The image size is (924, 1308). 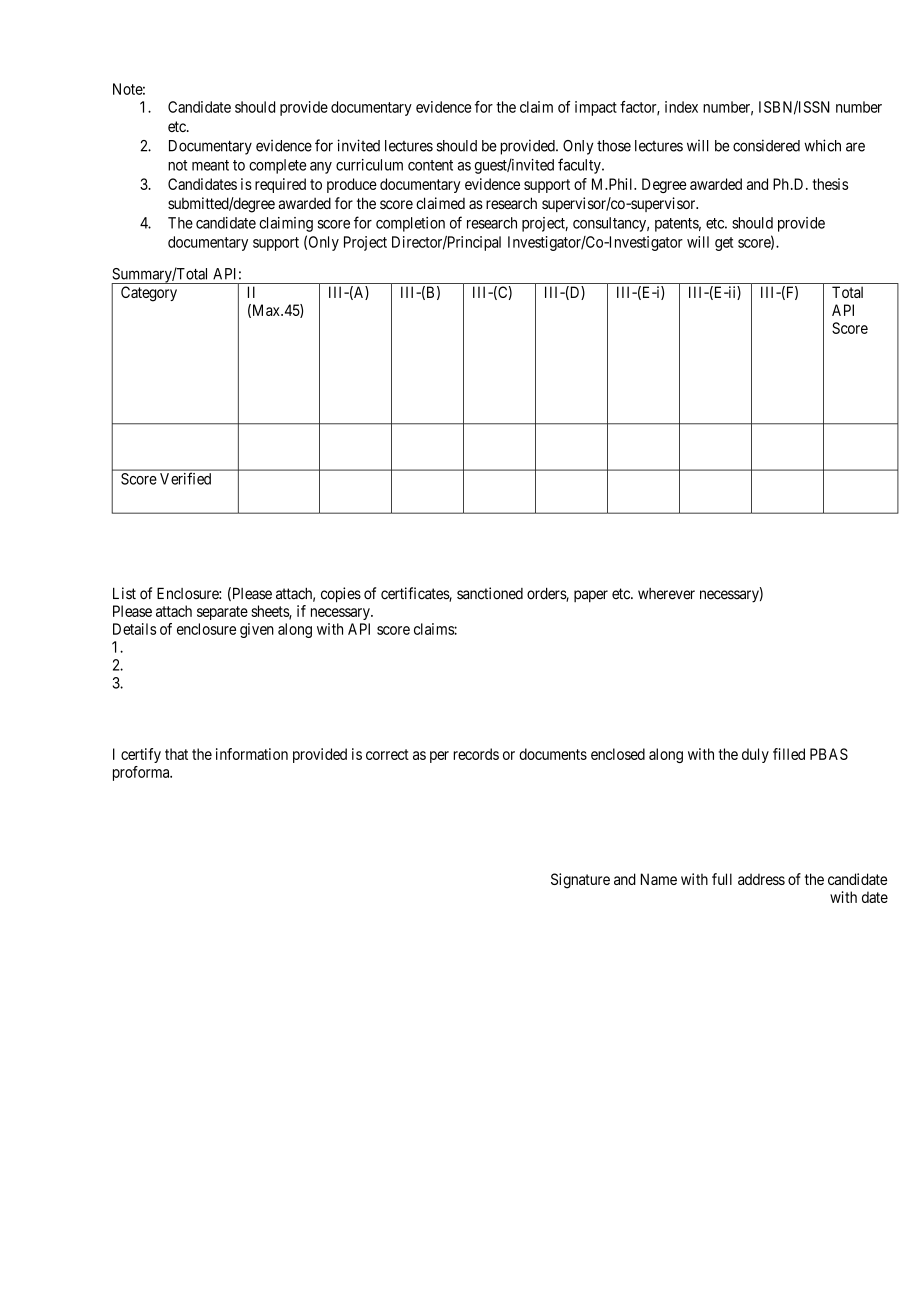 What do you see at coordinates (761, 879) in the document?
I see `address` at bounding box center [761, 879].
